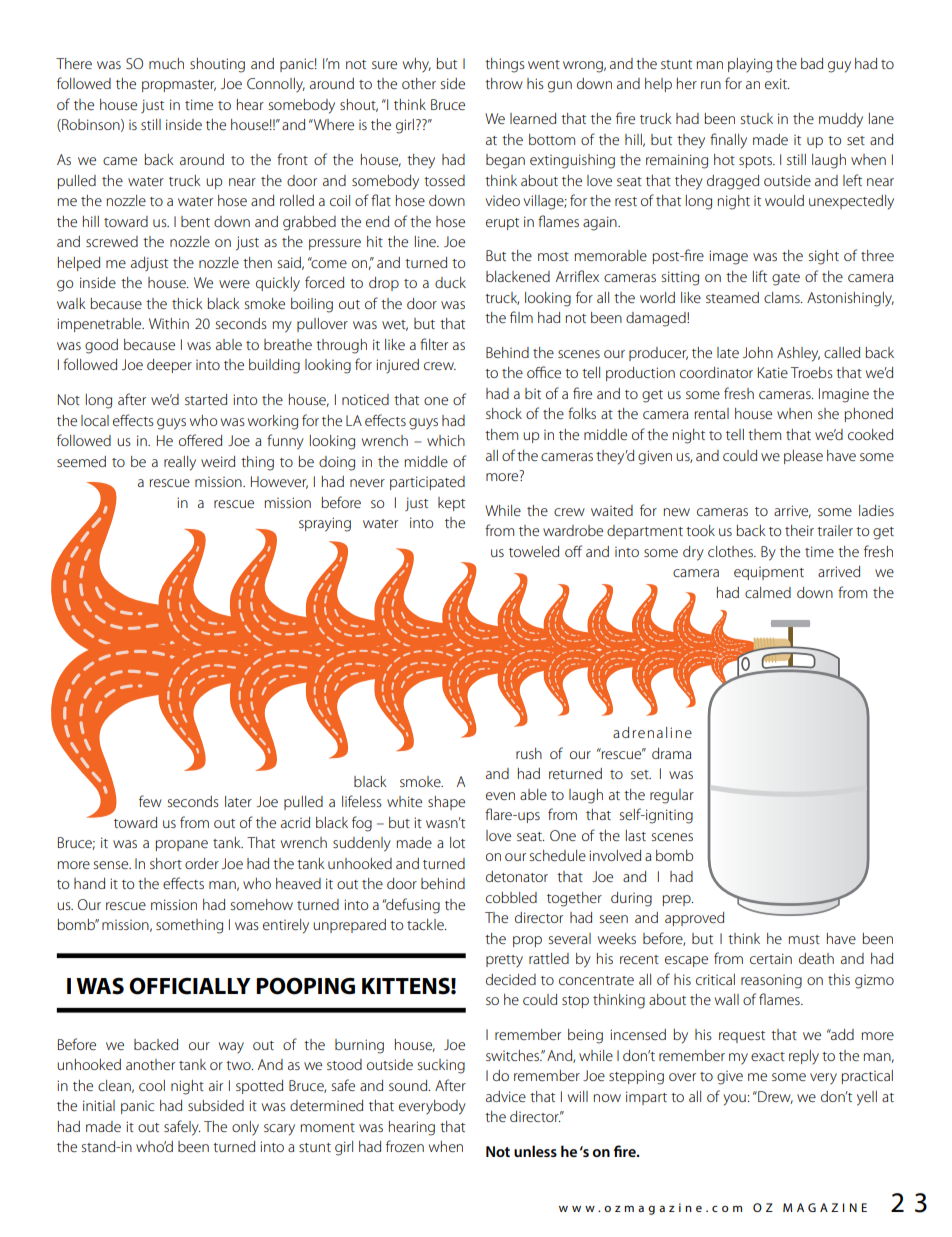  What do you see at coordinates (777, 83) in the screenshot?
I see `exit` at bounding box center [777, 83].
